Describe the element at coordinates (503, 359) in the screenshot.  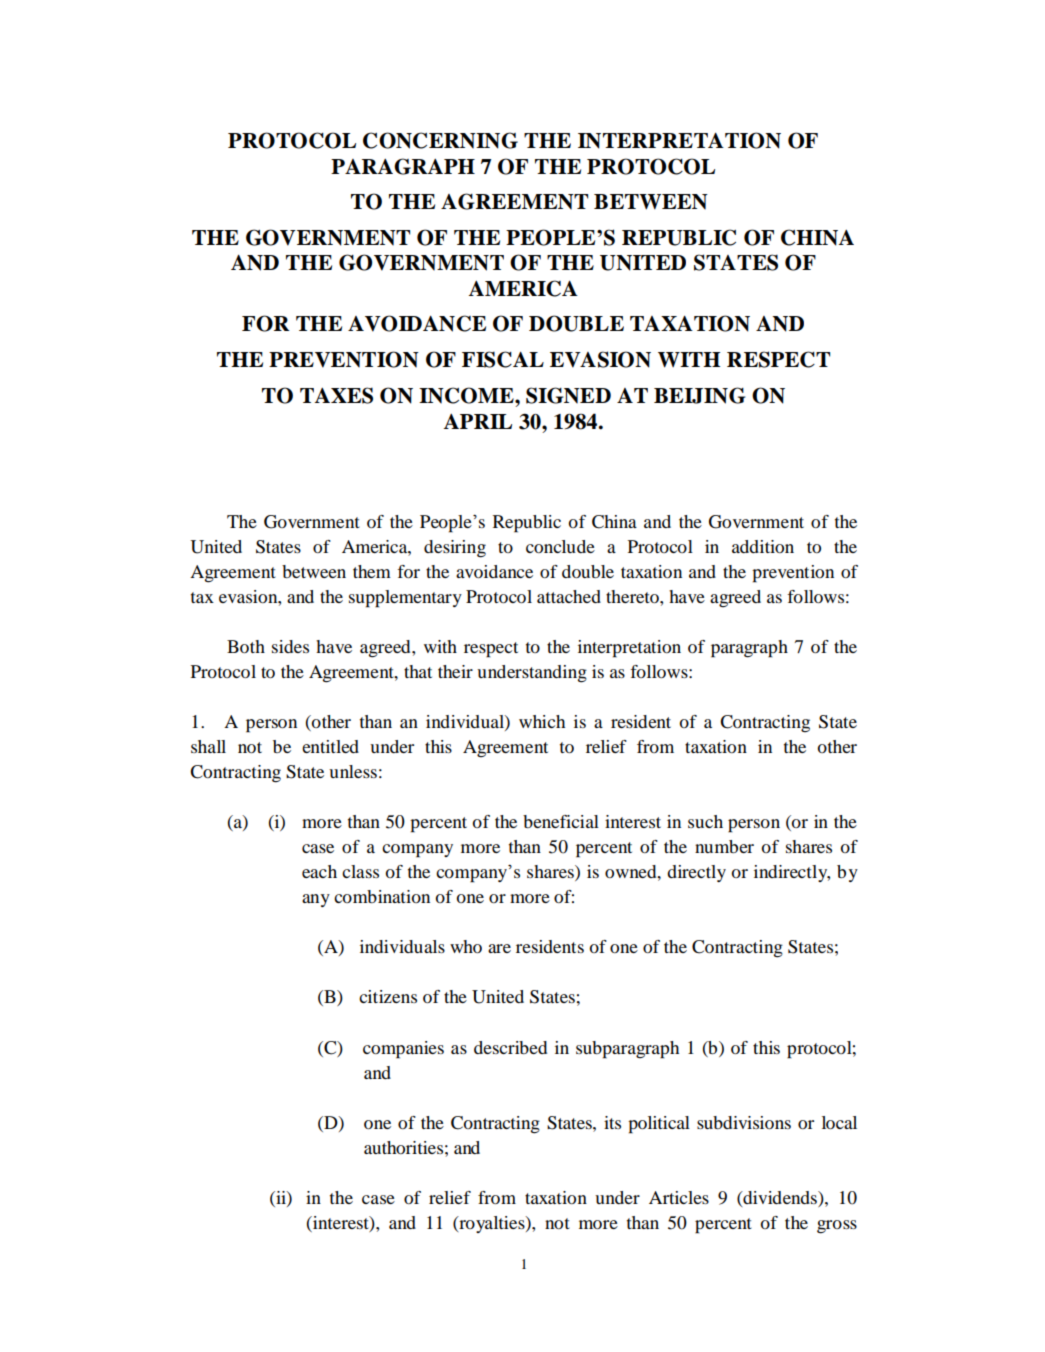
I see `FISCAL` at that location.
